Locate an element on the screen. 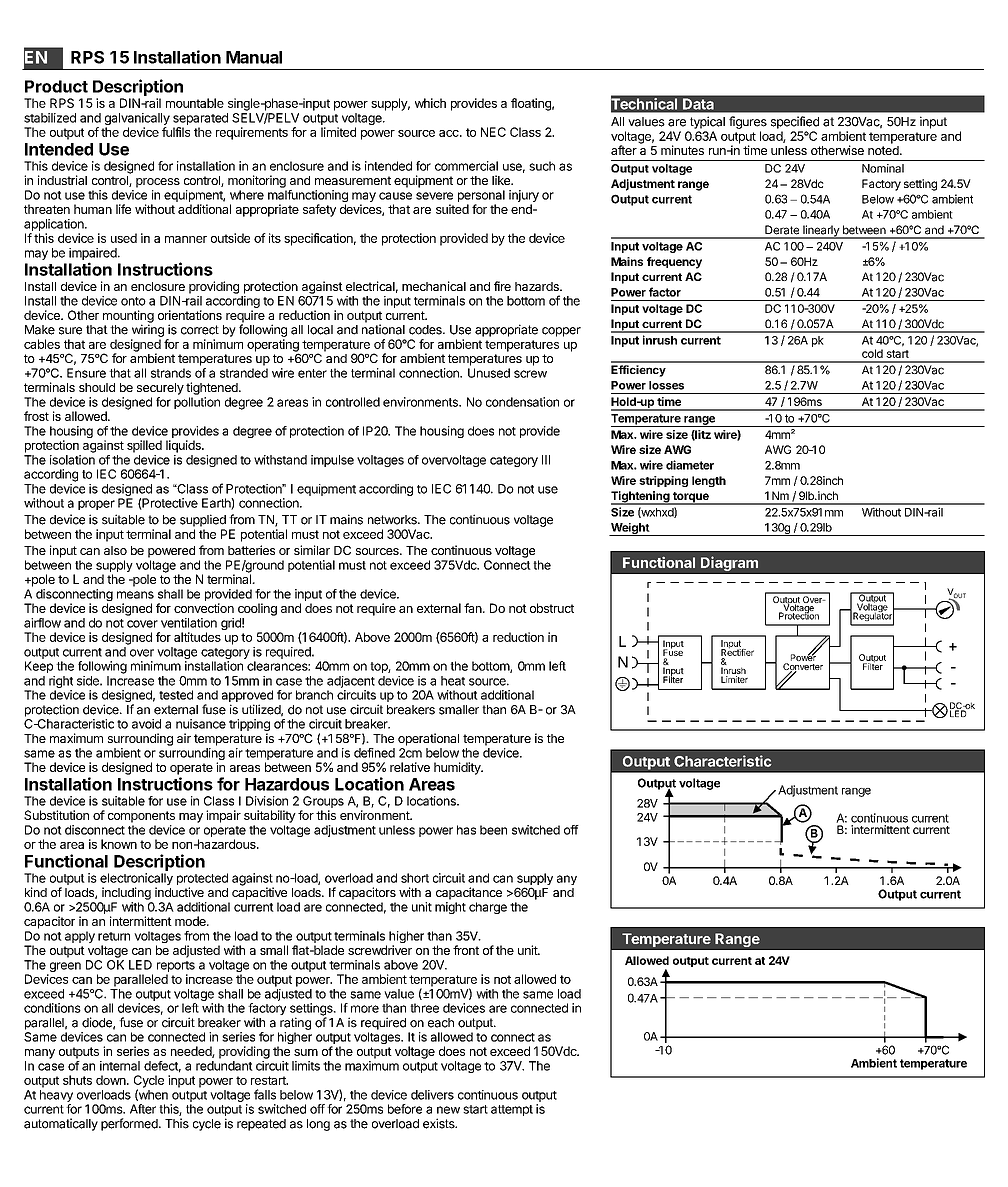 This screenshot has height=1187, width=1008. down is located at coordinates (112, 1080).
